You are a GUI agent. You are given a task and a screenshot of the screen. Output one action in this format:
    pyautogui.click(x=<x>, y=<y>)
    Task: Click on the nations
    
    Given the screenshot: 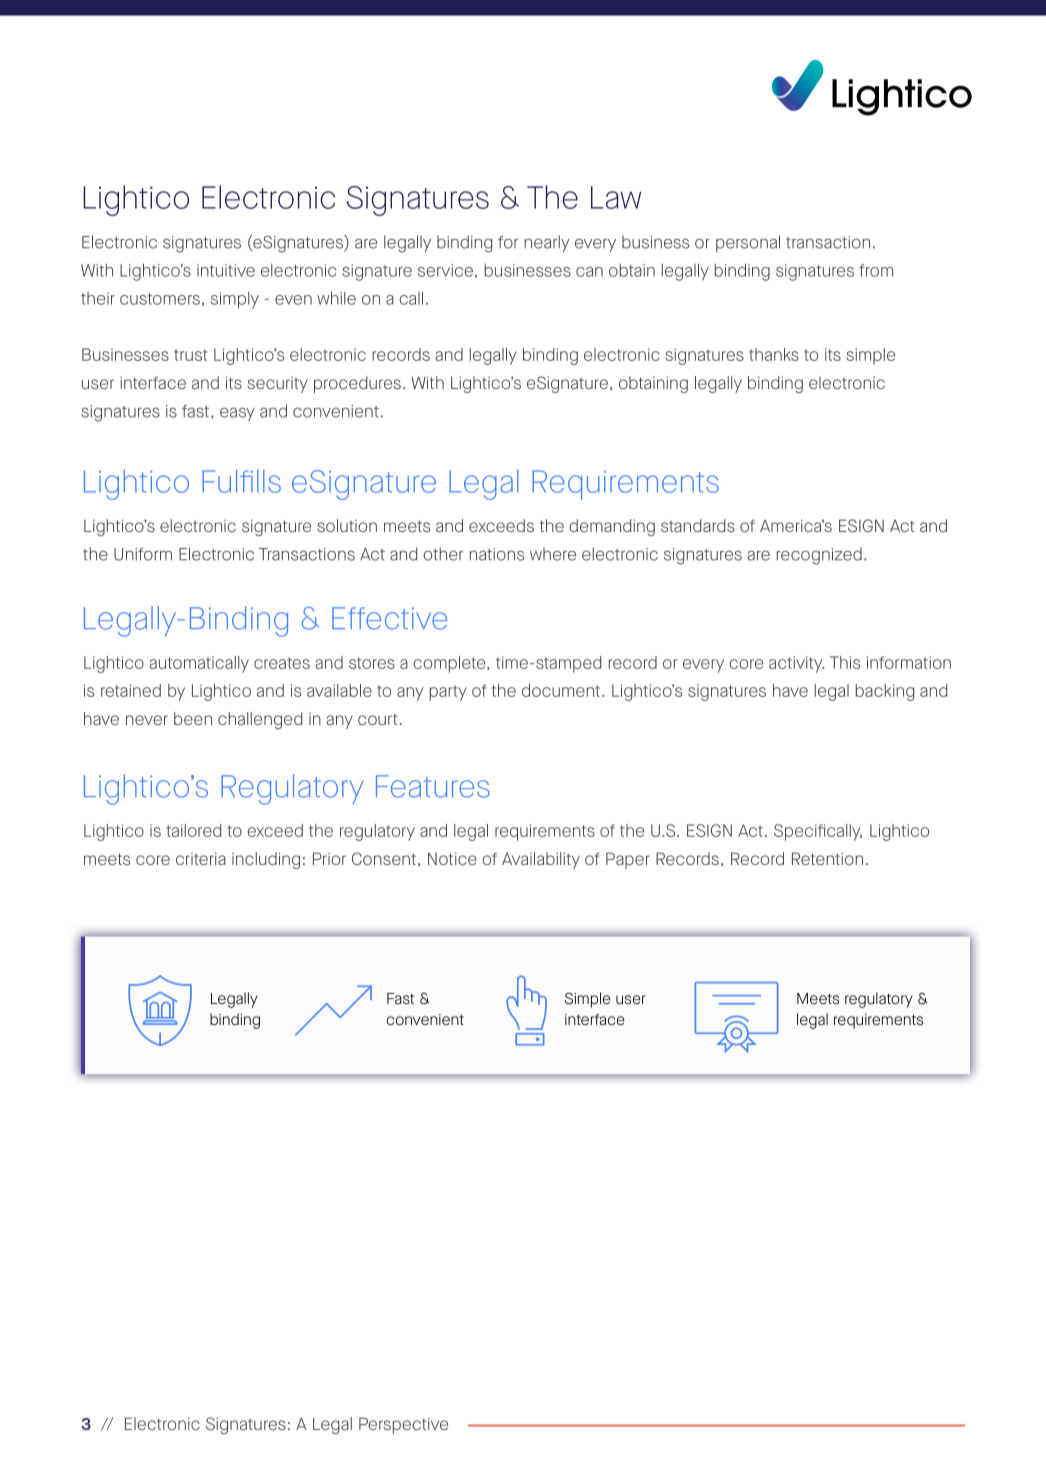 What is the action you would take?
    pyautogui.click(x=497, y=554)
